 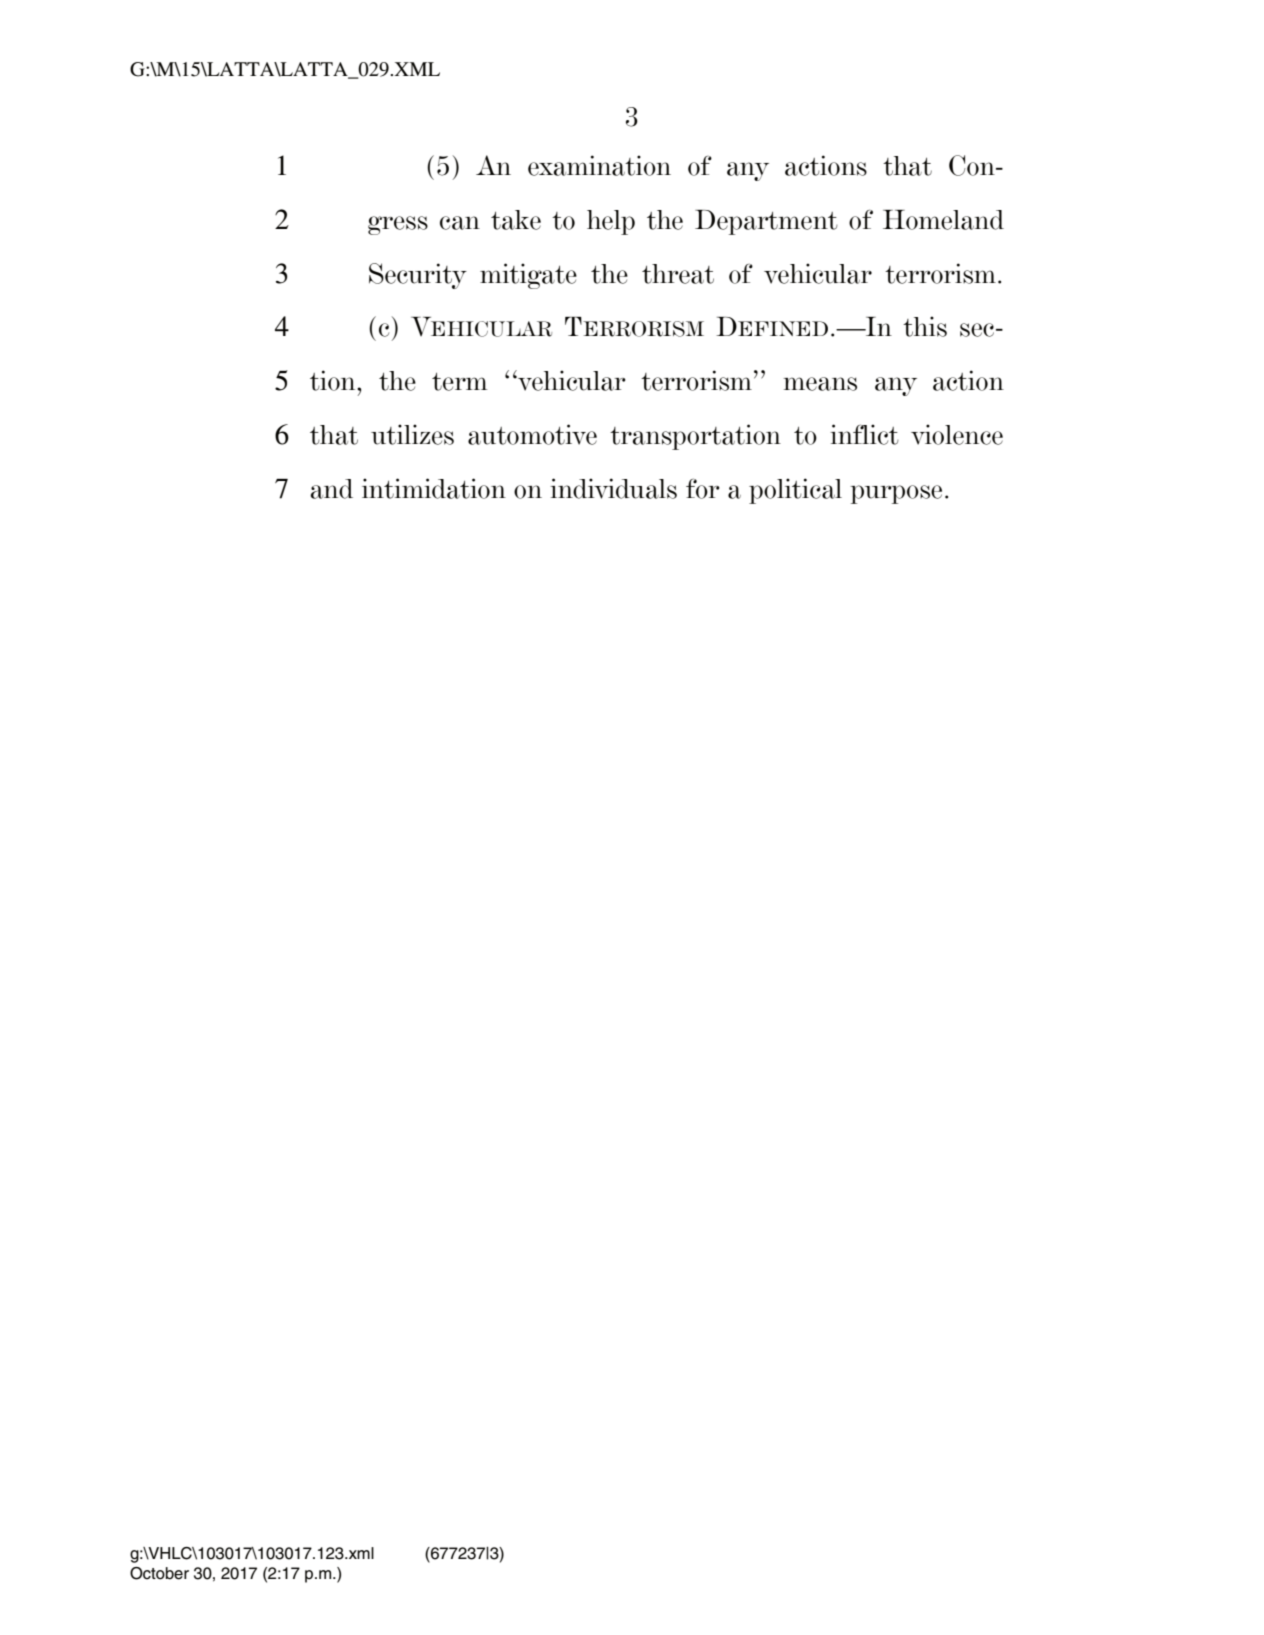 What do you see at coordinates (795, 491) in the image?
I see `political` at bounding box center [795, 491].
